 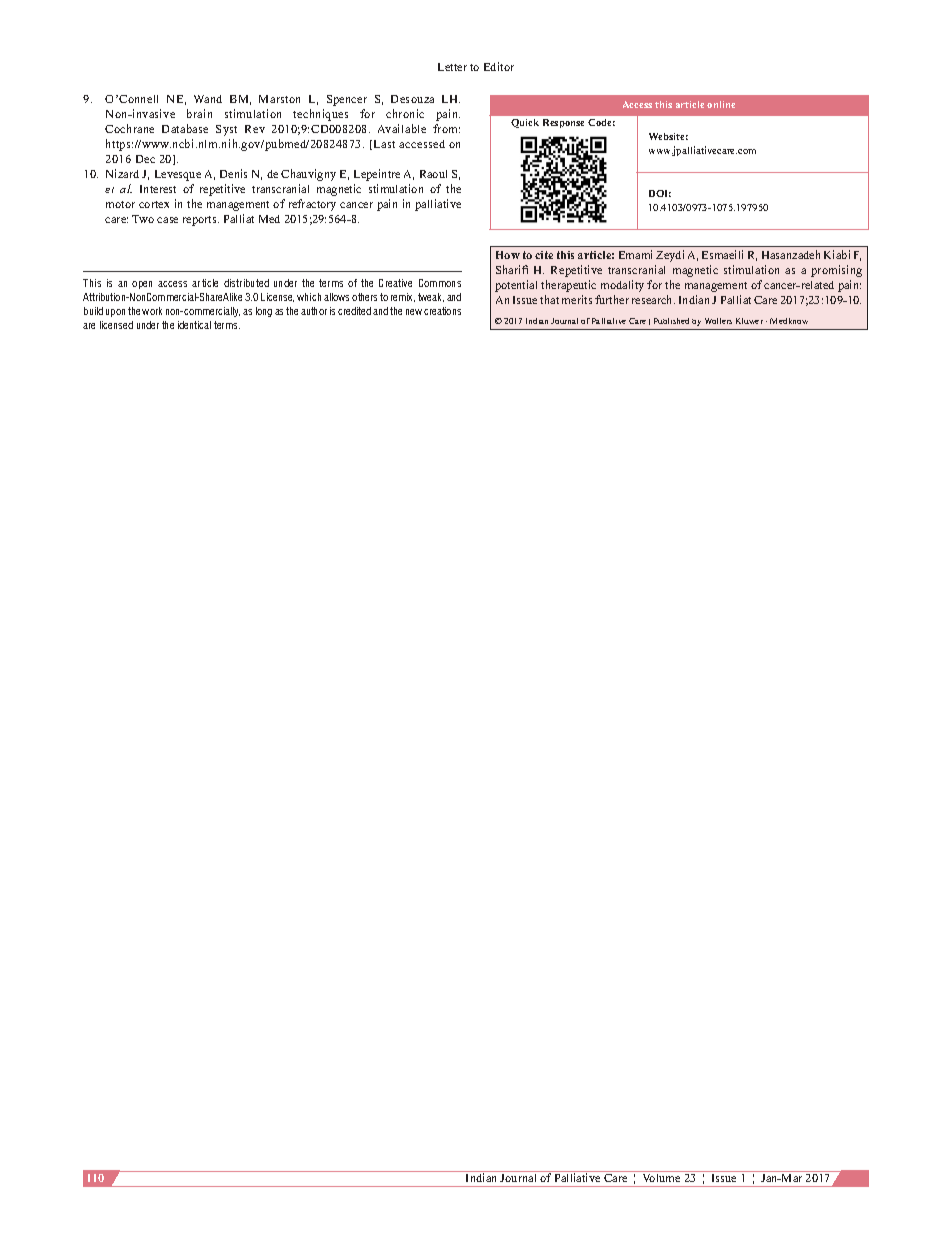 I want to click on Kluwer, so click(x=749, y=321).
